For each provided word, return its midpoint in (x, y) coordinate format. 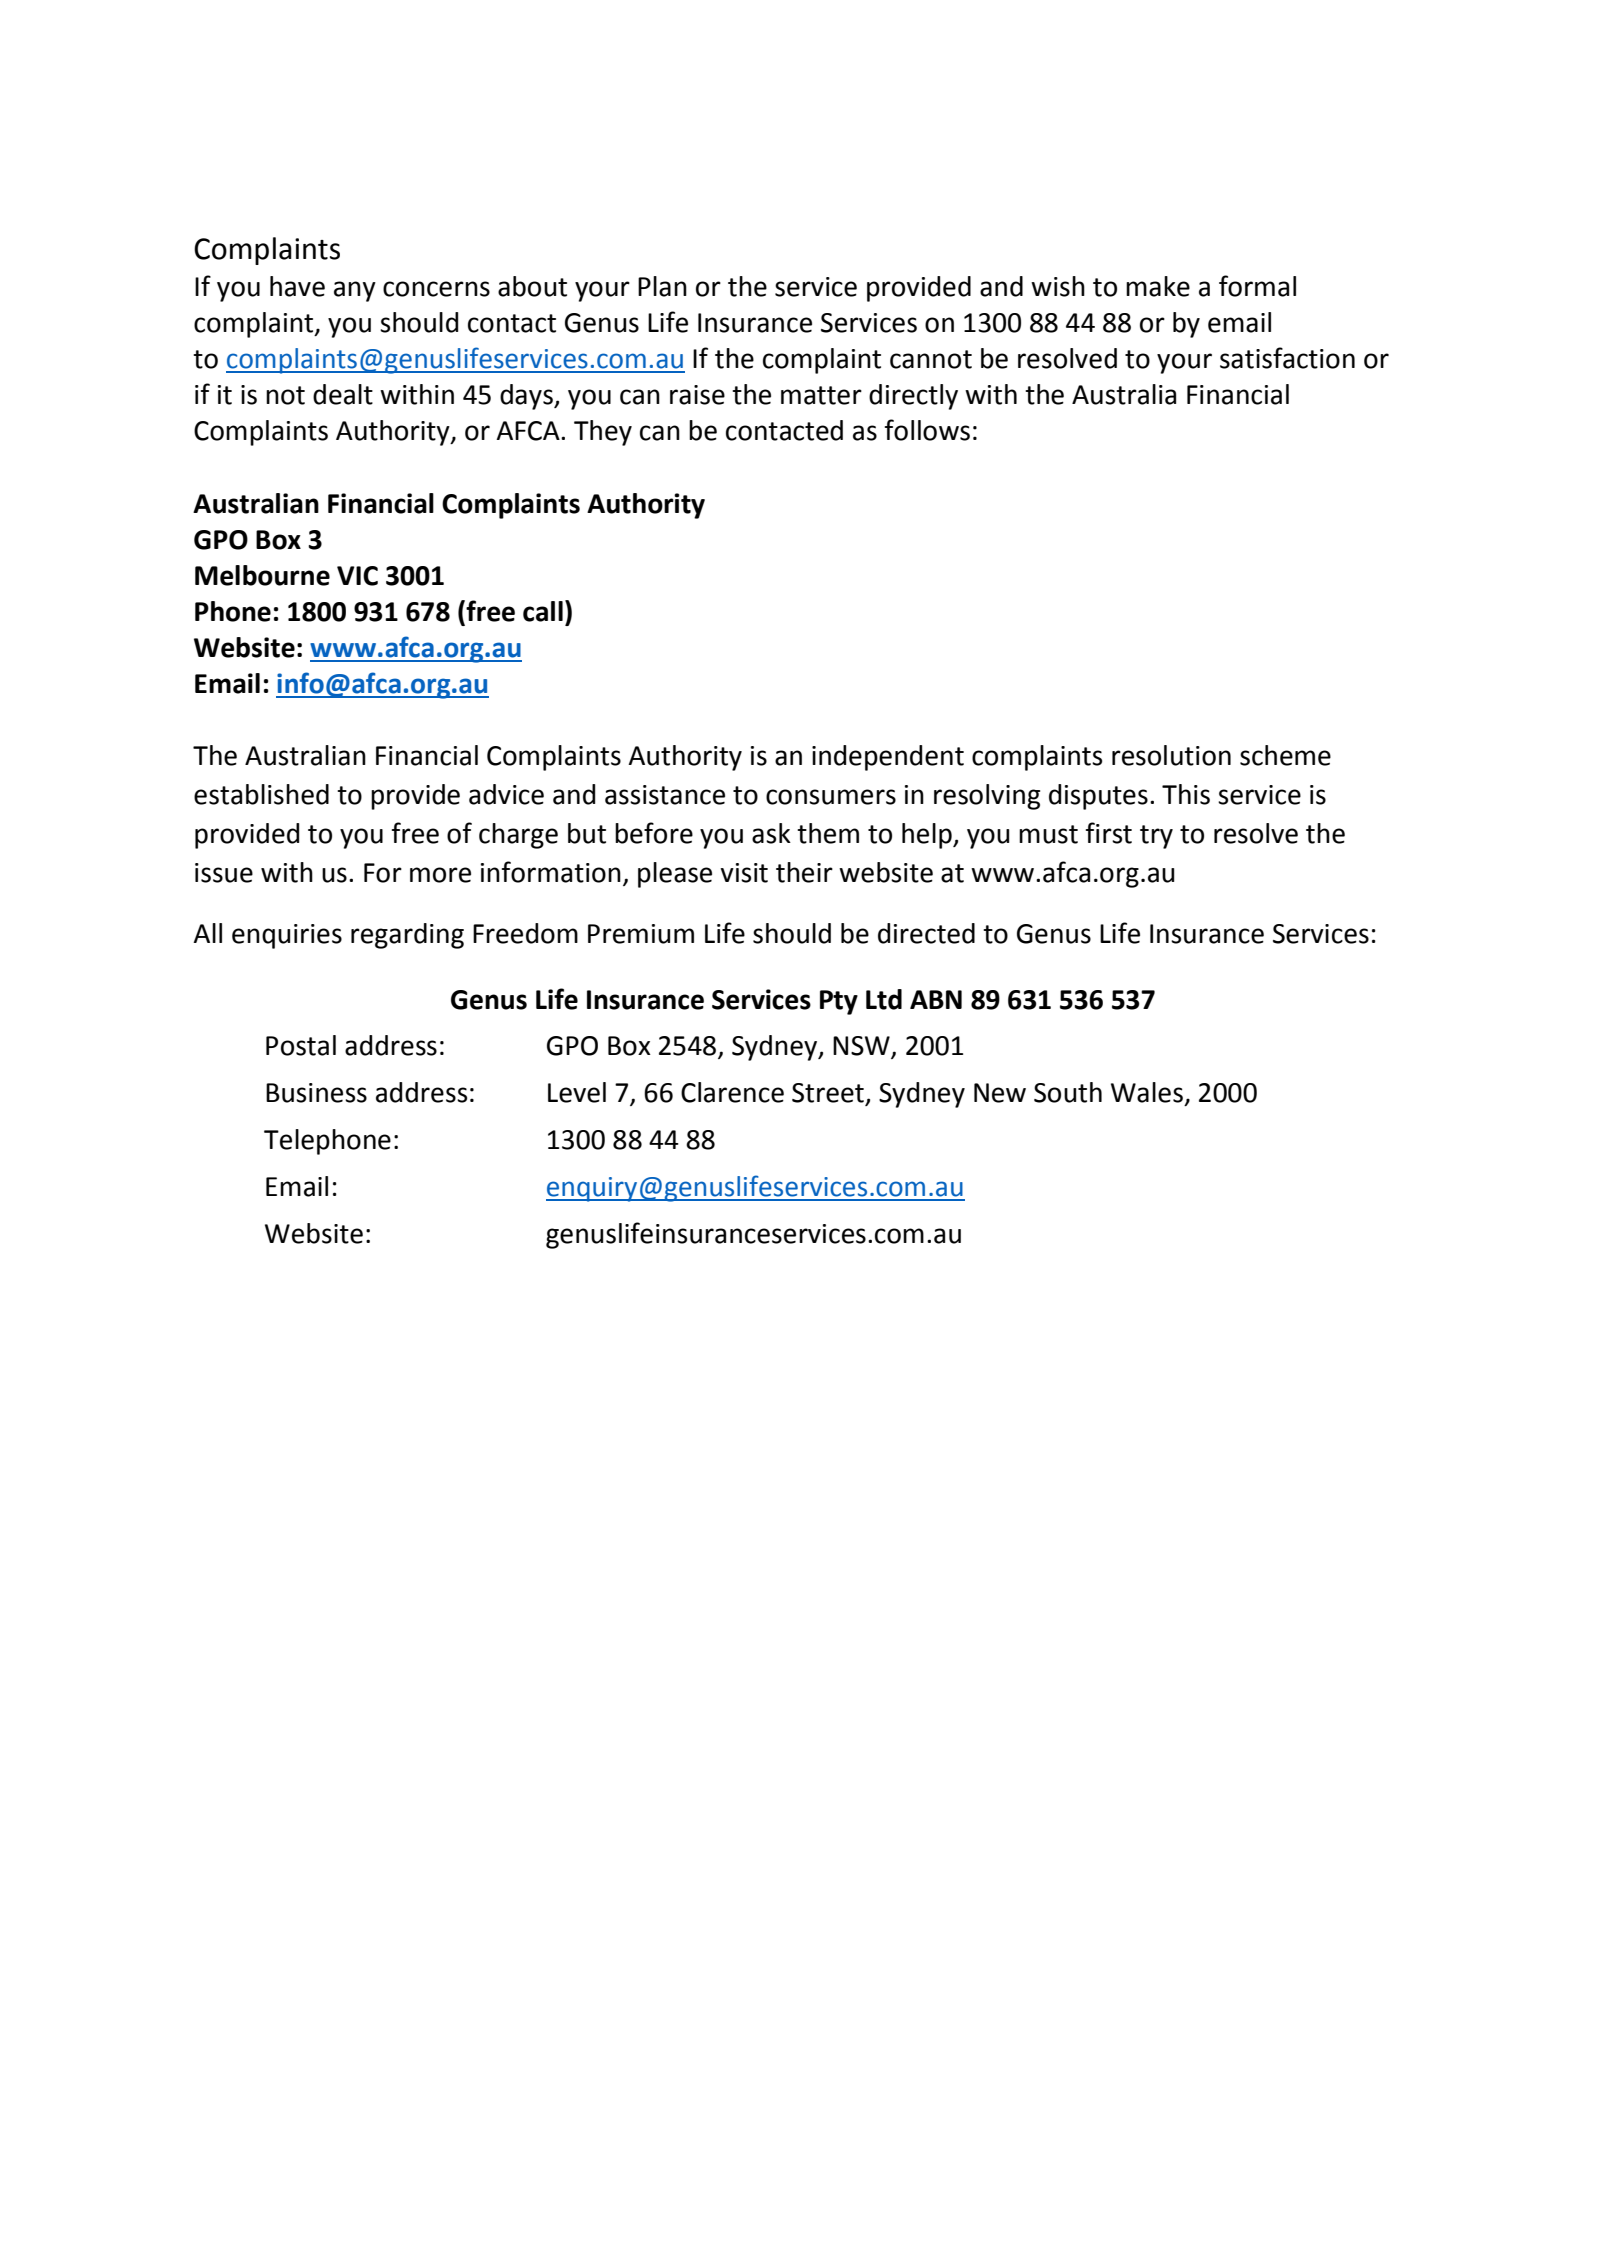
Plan (662, 286)
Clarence (732, 1092)
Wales (1147, 1092)
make (1158, 286)
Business (316, 1093)
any (355, 291)
